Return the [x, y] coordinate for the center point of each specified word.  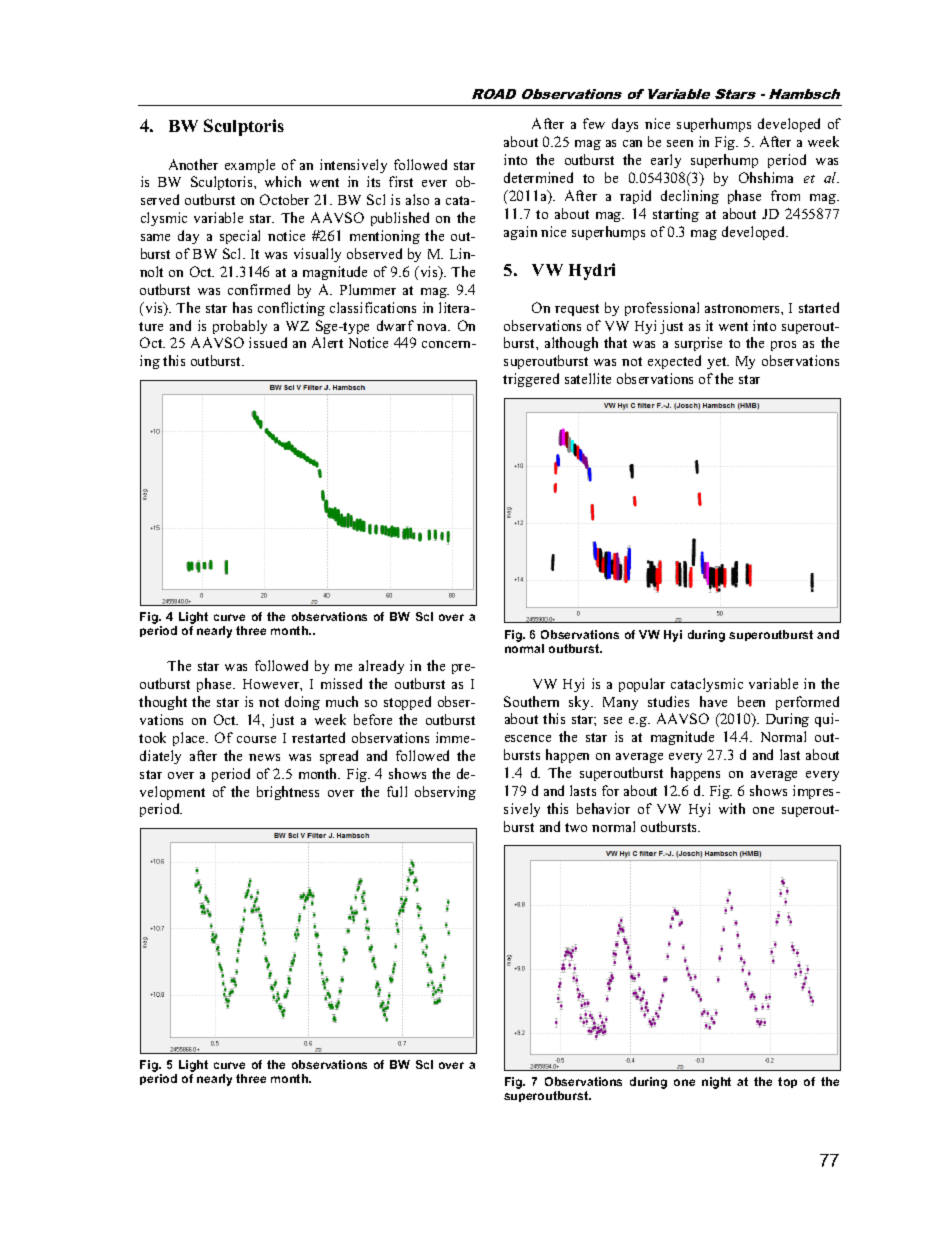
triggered [531, 380]
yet [718, 363]
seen [680, 143]
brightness [288, 793]
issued [268, 342]
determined [538, 177]
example [250, 166]
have [713, 701]
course [256, 739]
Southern [531, 701]
